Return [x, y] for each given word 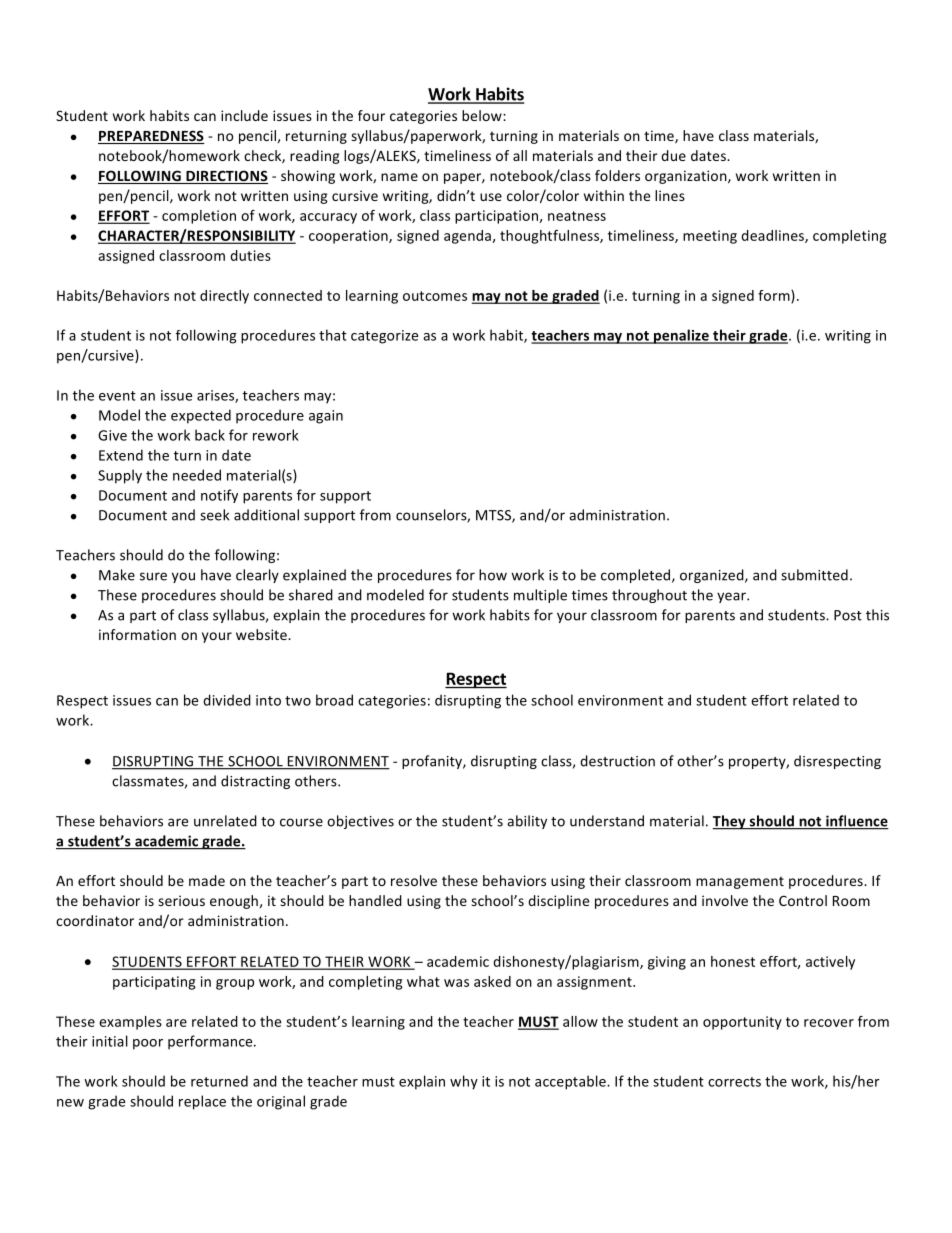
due [673, 155]
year [732, 597]
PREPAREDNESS [151, 137]
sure [153, 576]
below [483, 115]
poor [148, 1044]
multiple [540, 596]
